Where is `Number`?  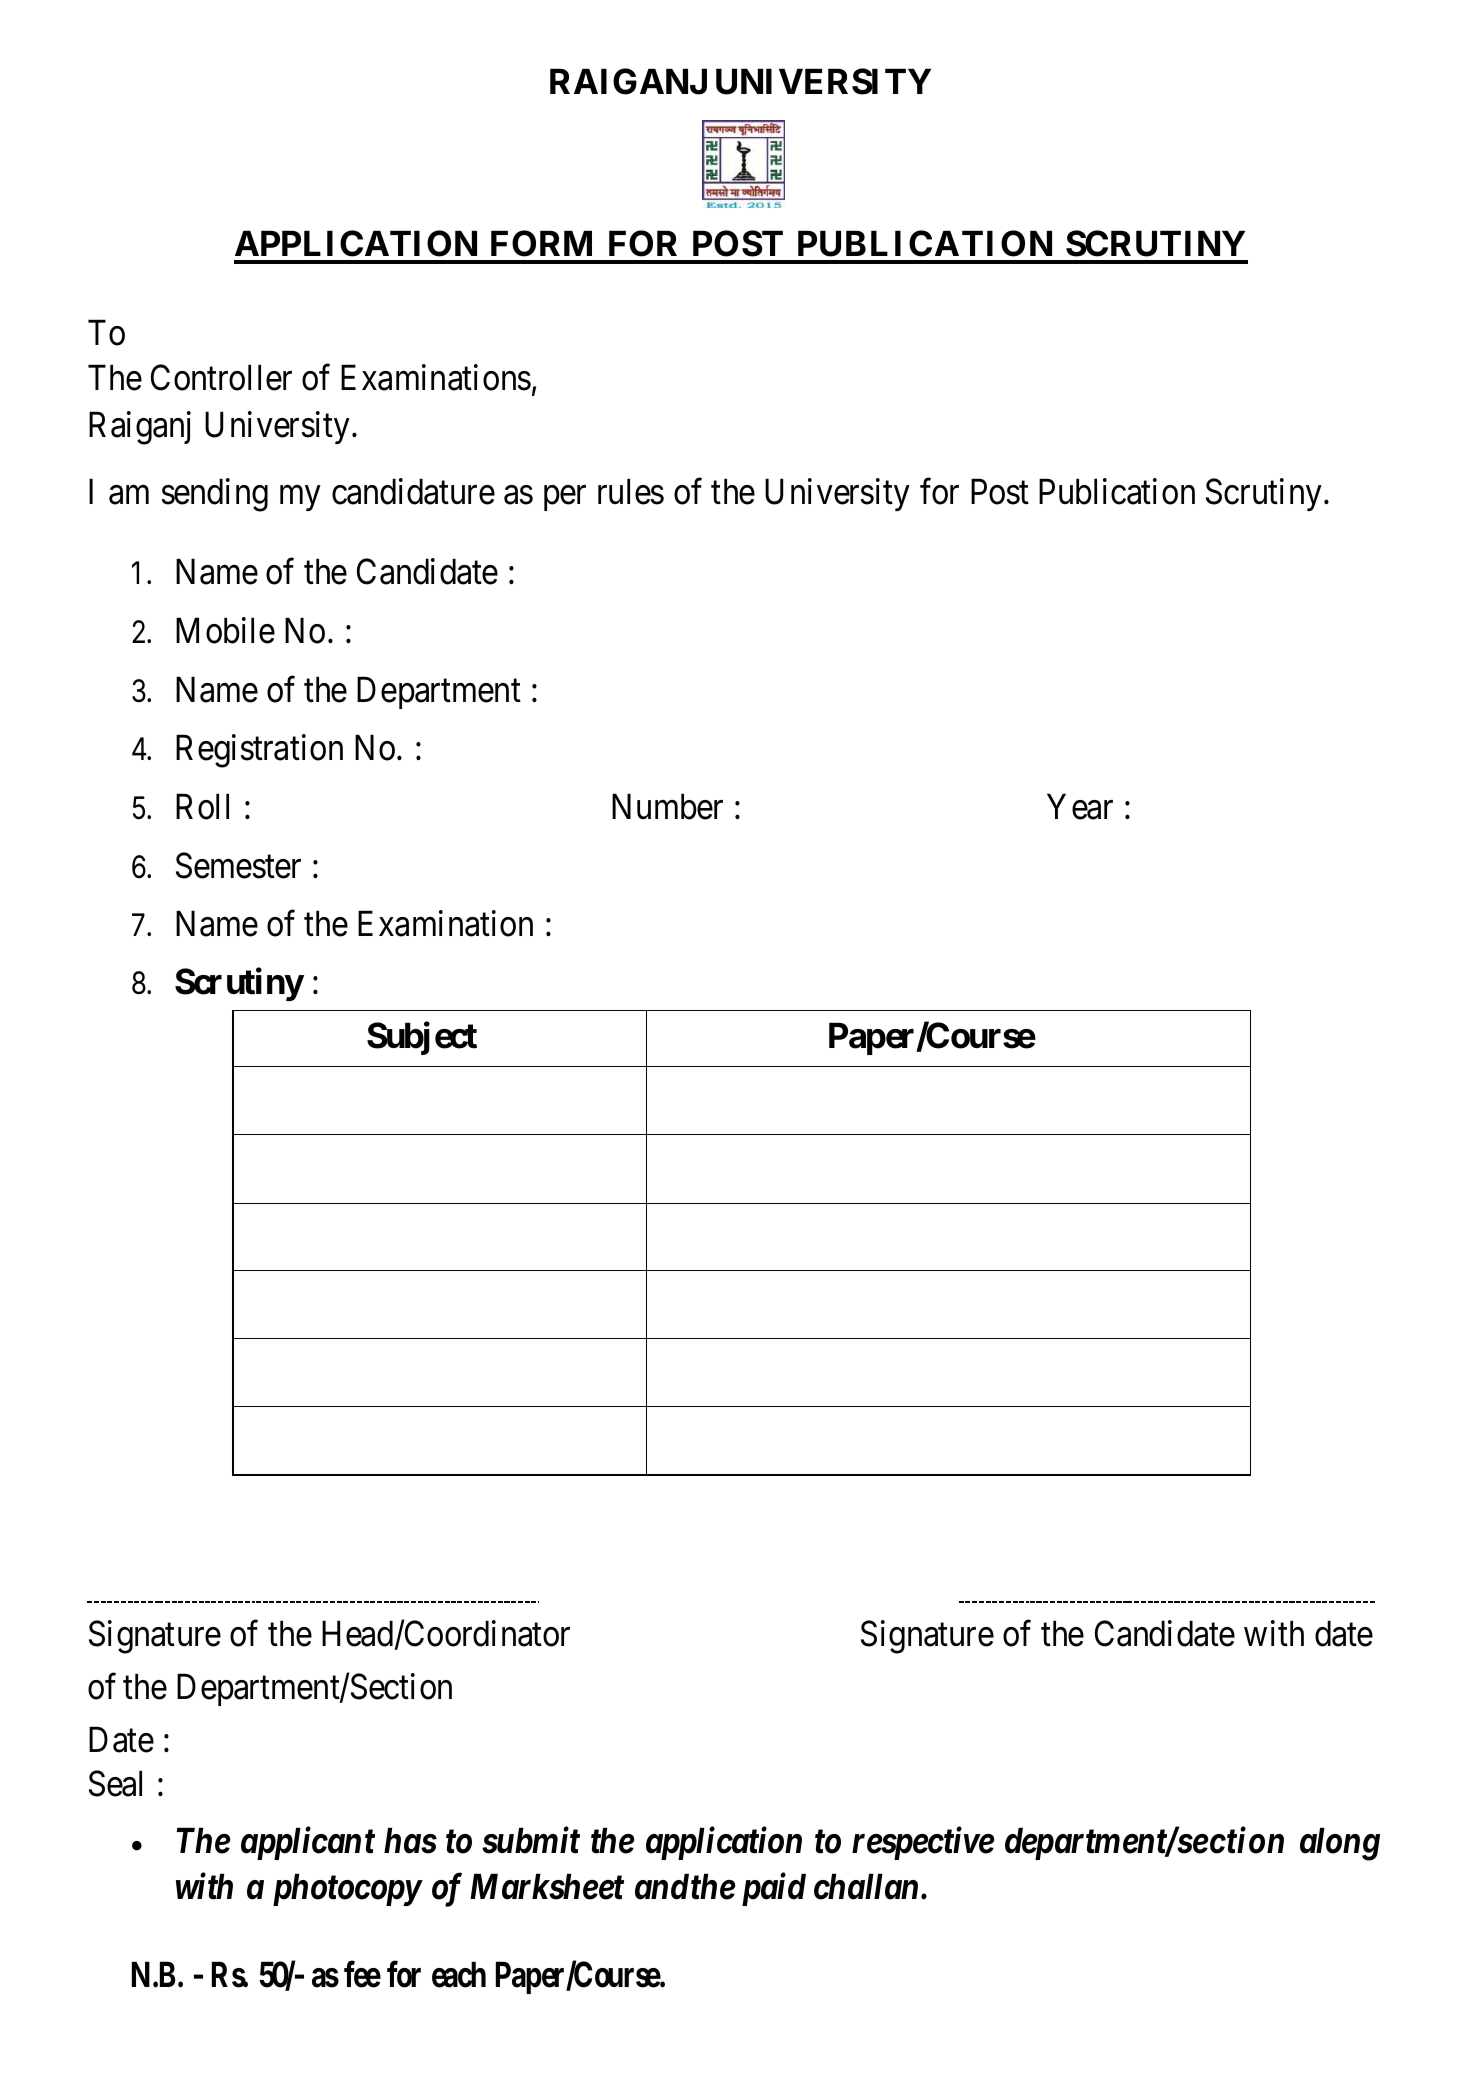
Number is located at coordinates (667, 806).
